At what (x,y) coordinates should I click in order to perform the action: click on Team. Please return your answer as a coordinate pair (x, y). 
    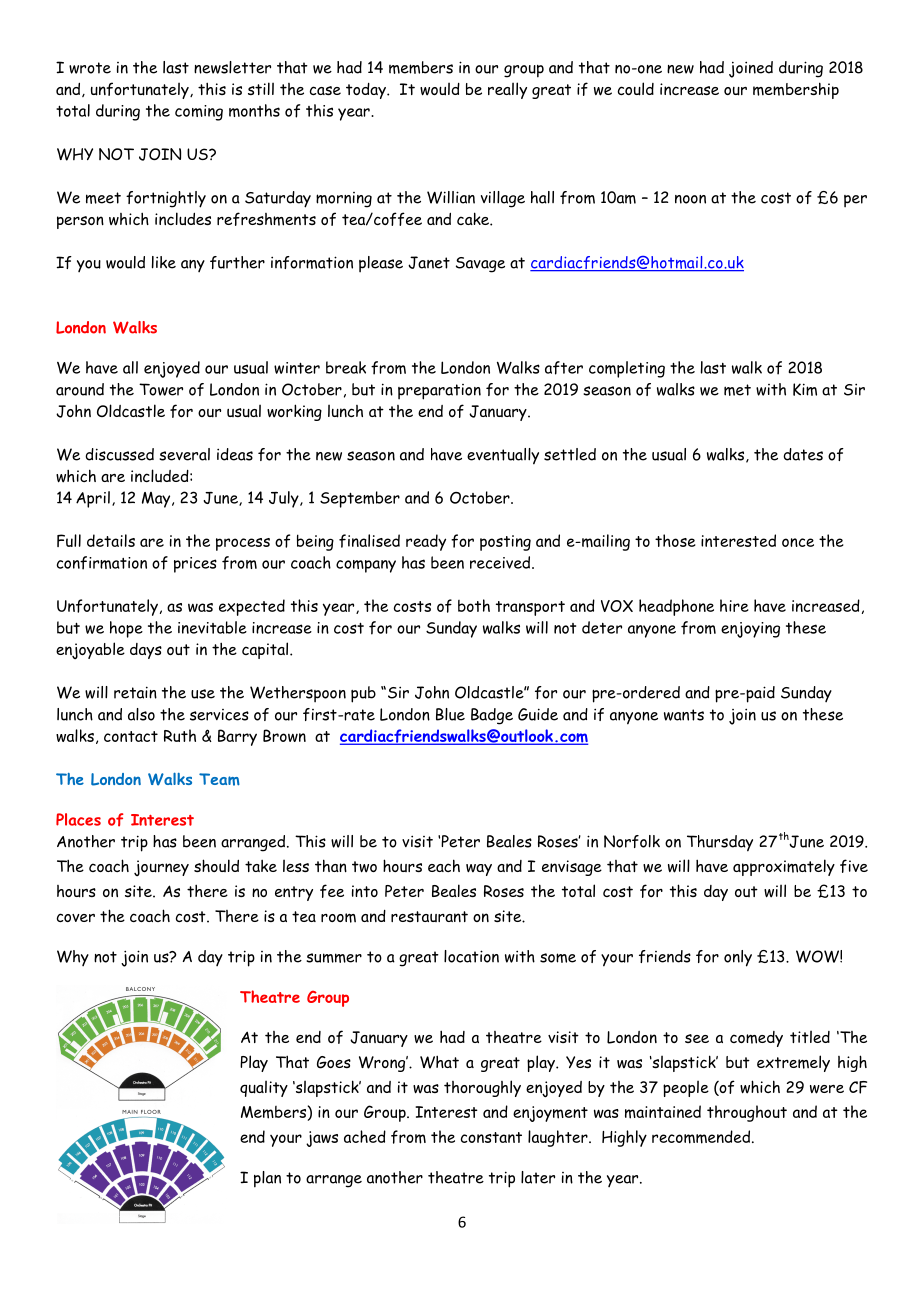
    Looking at the image, I should click on (219, 779).
